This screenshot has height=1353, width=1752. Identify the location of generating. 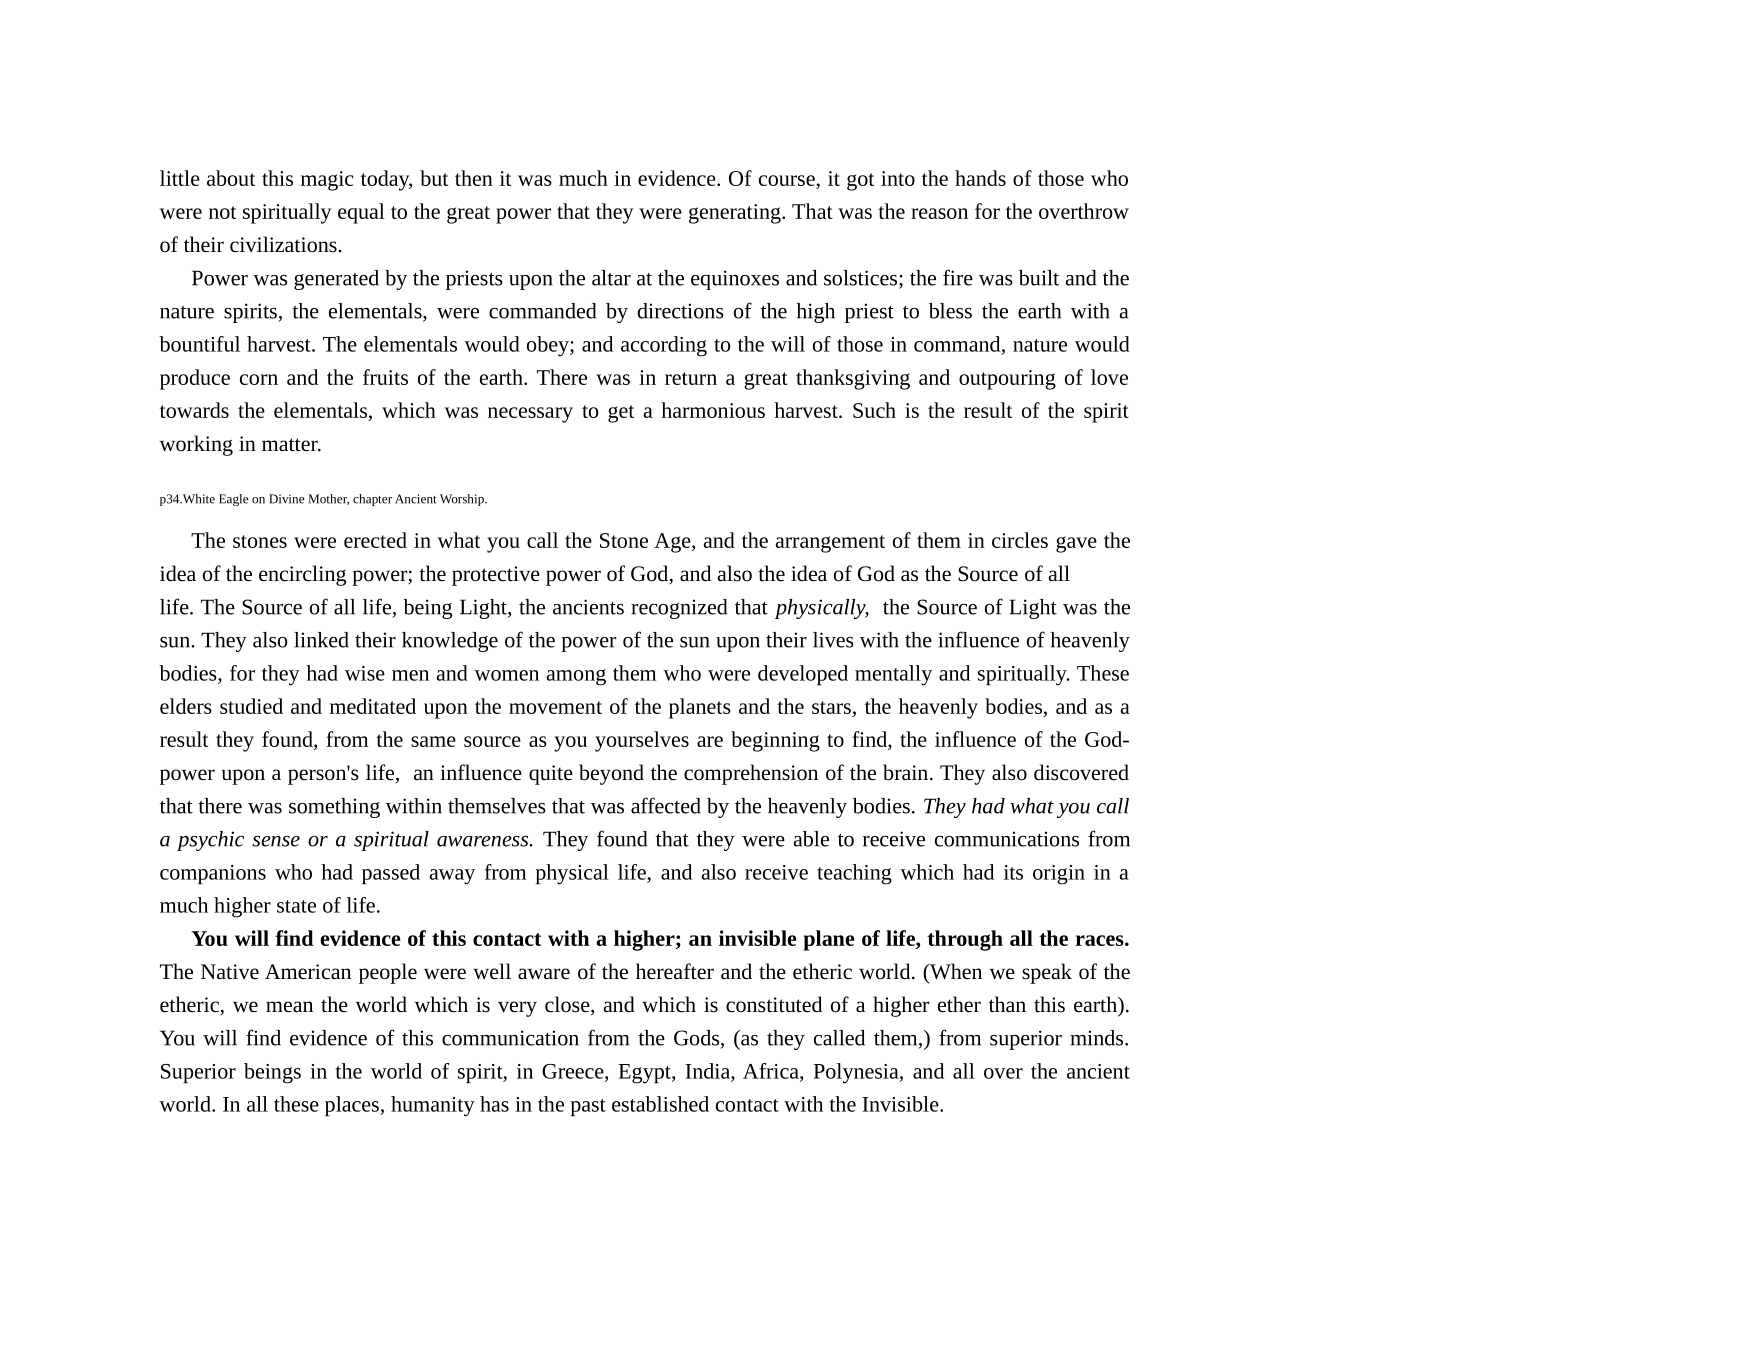
(736, 214).
